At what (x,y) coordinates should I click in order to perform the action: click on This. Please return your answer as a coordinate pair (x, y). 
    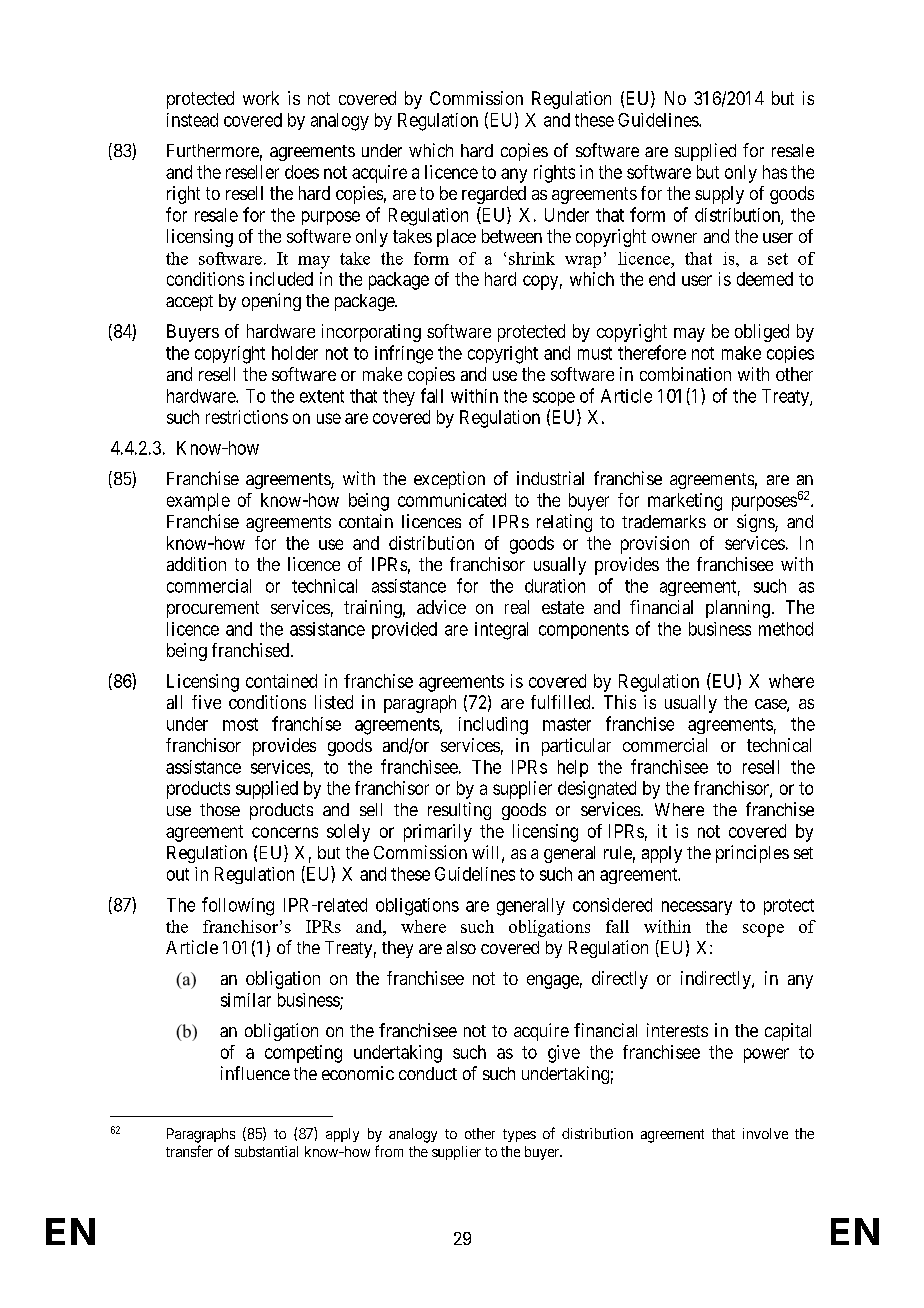
    Looking at the image, I should click on (620, 702).
